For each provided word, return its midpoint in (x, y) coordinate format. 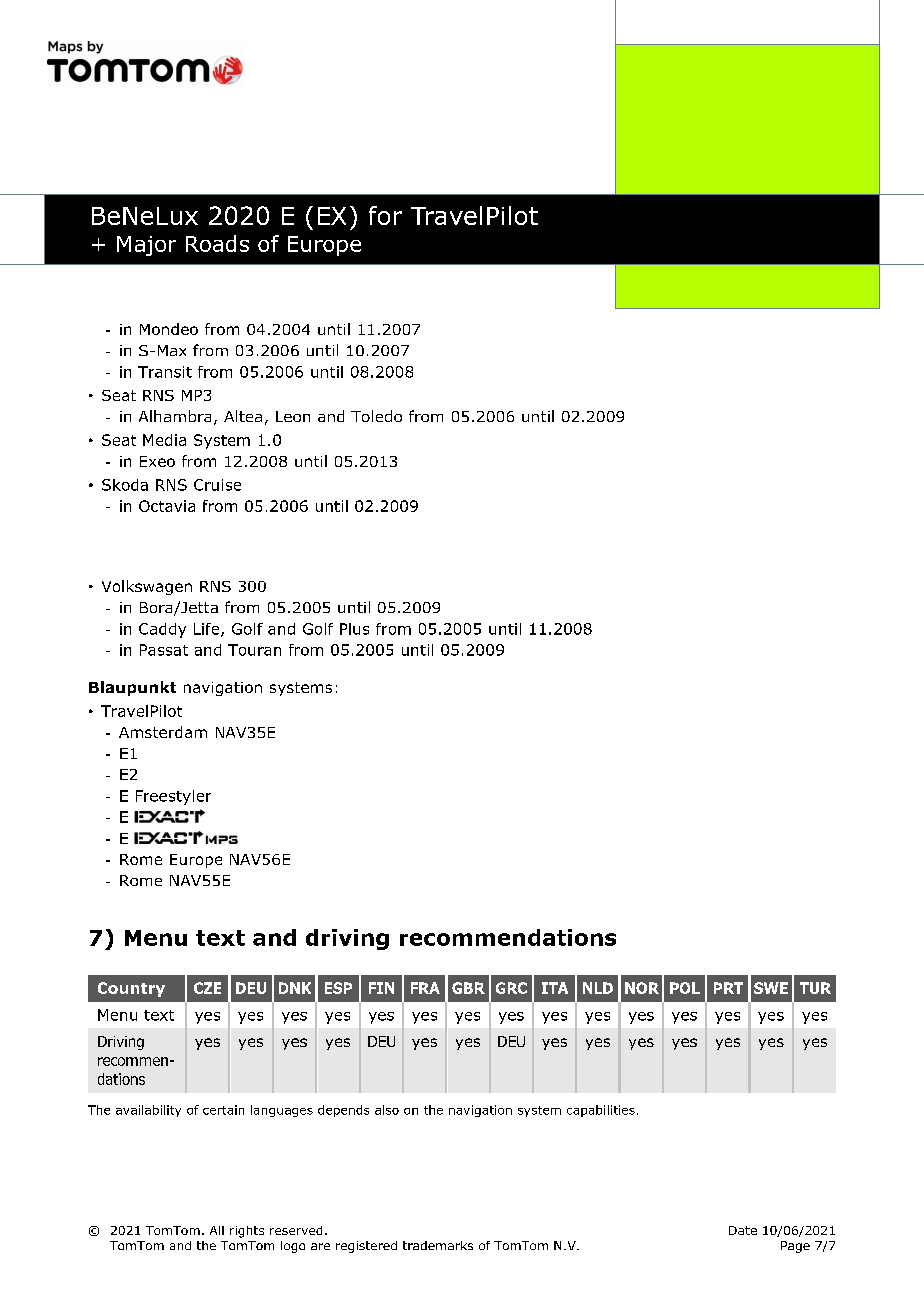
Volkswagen (147, 587)
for (385, 215)
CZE (207, 988)
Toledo (376, 416)
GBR (468, 988)
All (217, 1230)
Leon (293, 416)
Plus (354, 629)
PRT (728, 988)
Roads (217, 243)
